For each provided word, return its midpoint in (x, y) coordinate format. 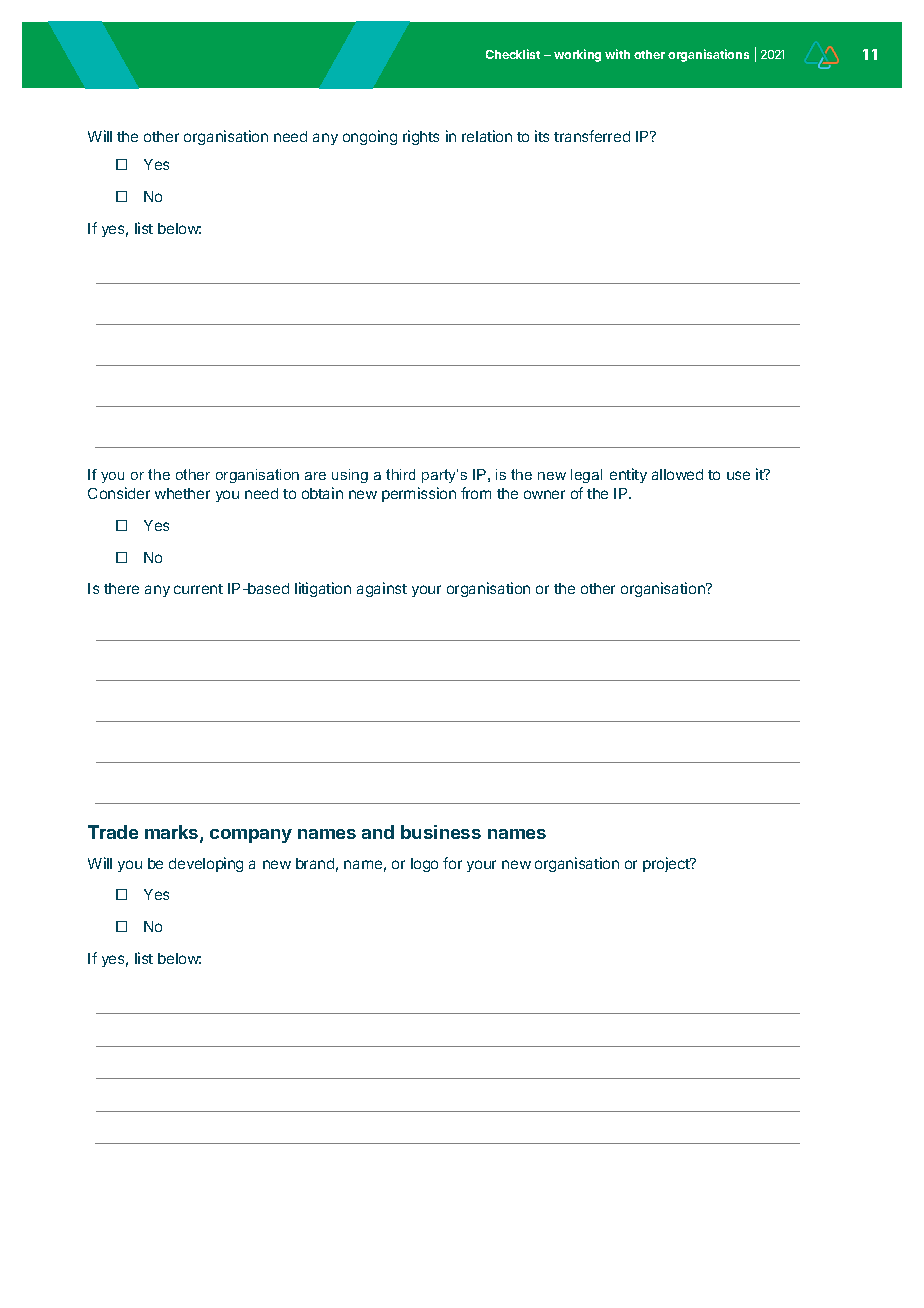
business (441, 832)
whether (182, 493)
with (617, 54)
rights (421, 137)
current (198, 589)
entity (628, 475)
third (400, 474)
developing (206, 864)
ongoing (370, 137)
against (382, 589)
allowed (677, 474)
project (667, 864)
